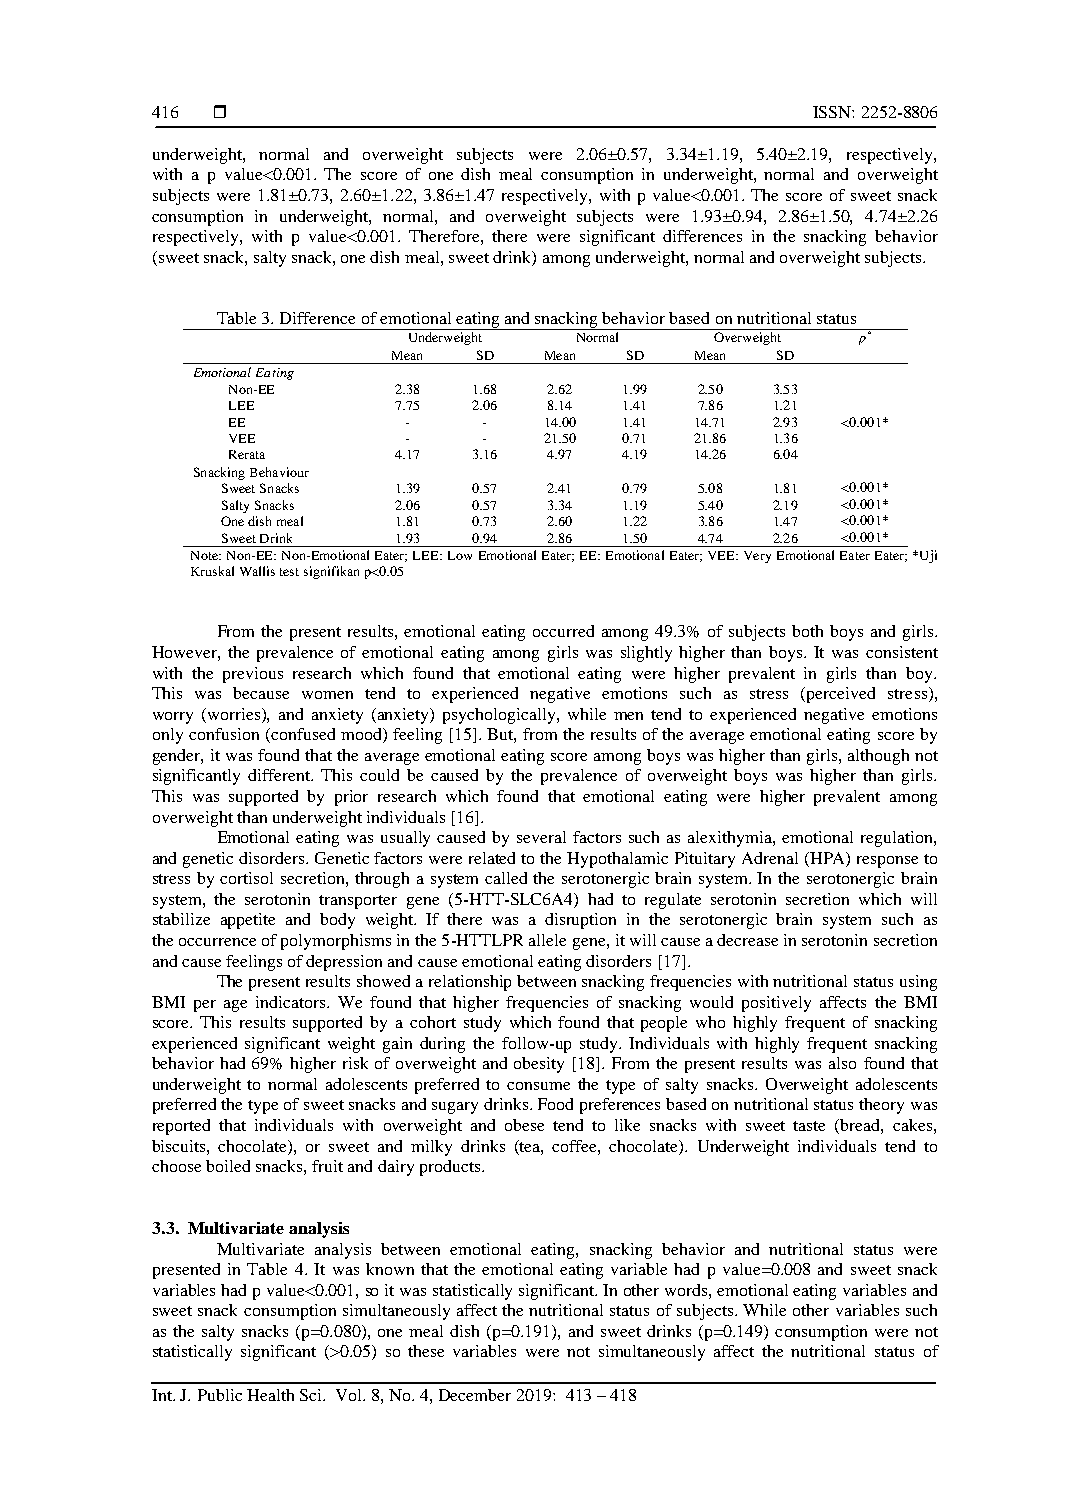 The image size is (1065, 1506). What do you see at coordinates (270, 1395) in the image?
I see `Health` at bounding box center [270, 1395].
